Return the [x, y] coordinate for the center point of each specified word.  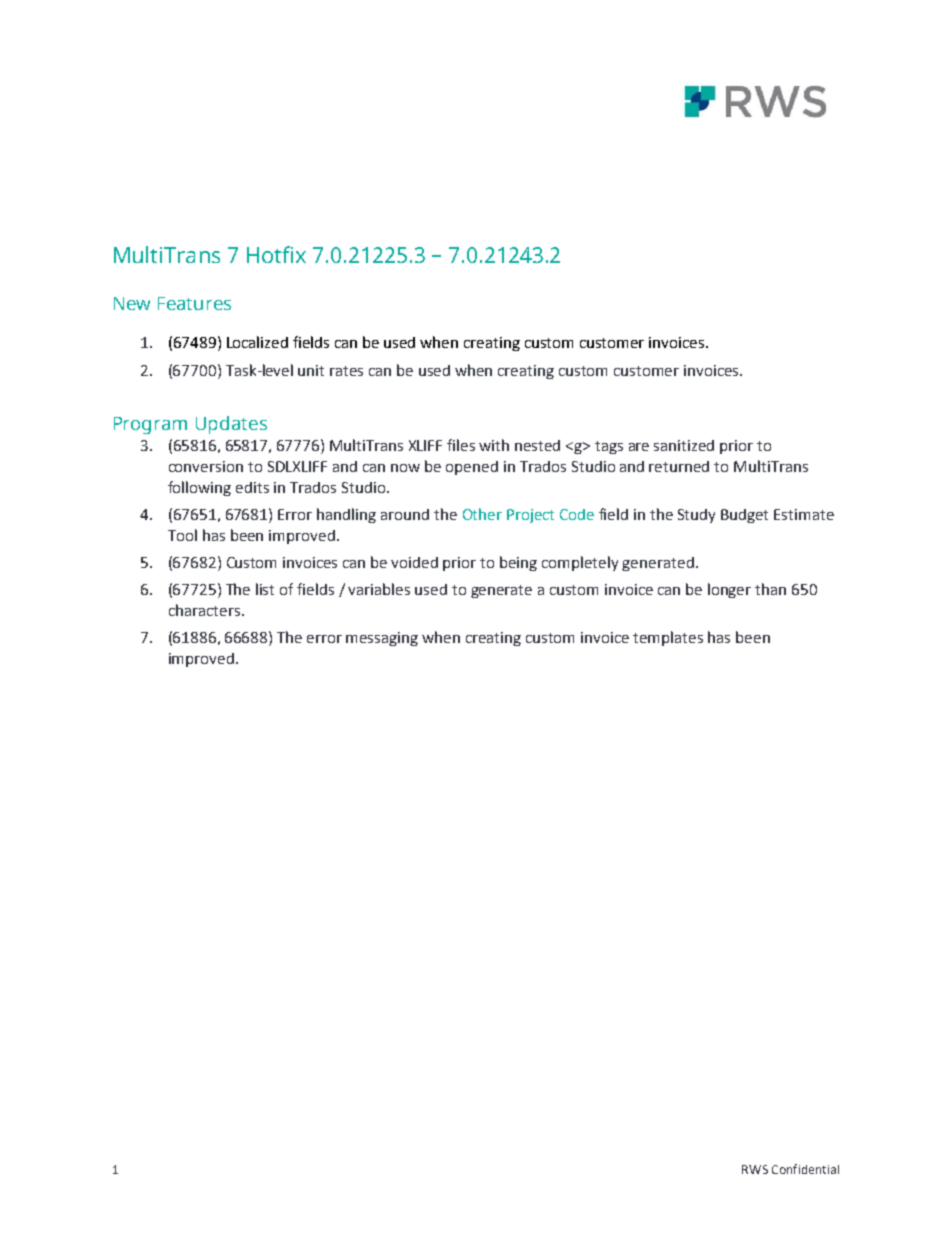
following [199, 488]
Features [194, 303]
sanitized [684, 445]
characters [206, 610]
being [518, 563]
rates [346, 371]
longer [729, 590]
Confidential [805, 1169]
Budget [744, 516]
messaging [382, 639]
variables [379, 589]
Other [482, 514]
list [265, 589]
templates [668, 638]
